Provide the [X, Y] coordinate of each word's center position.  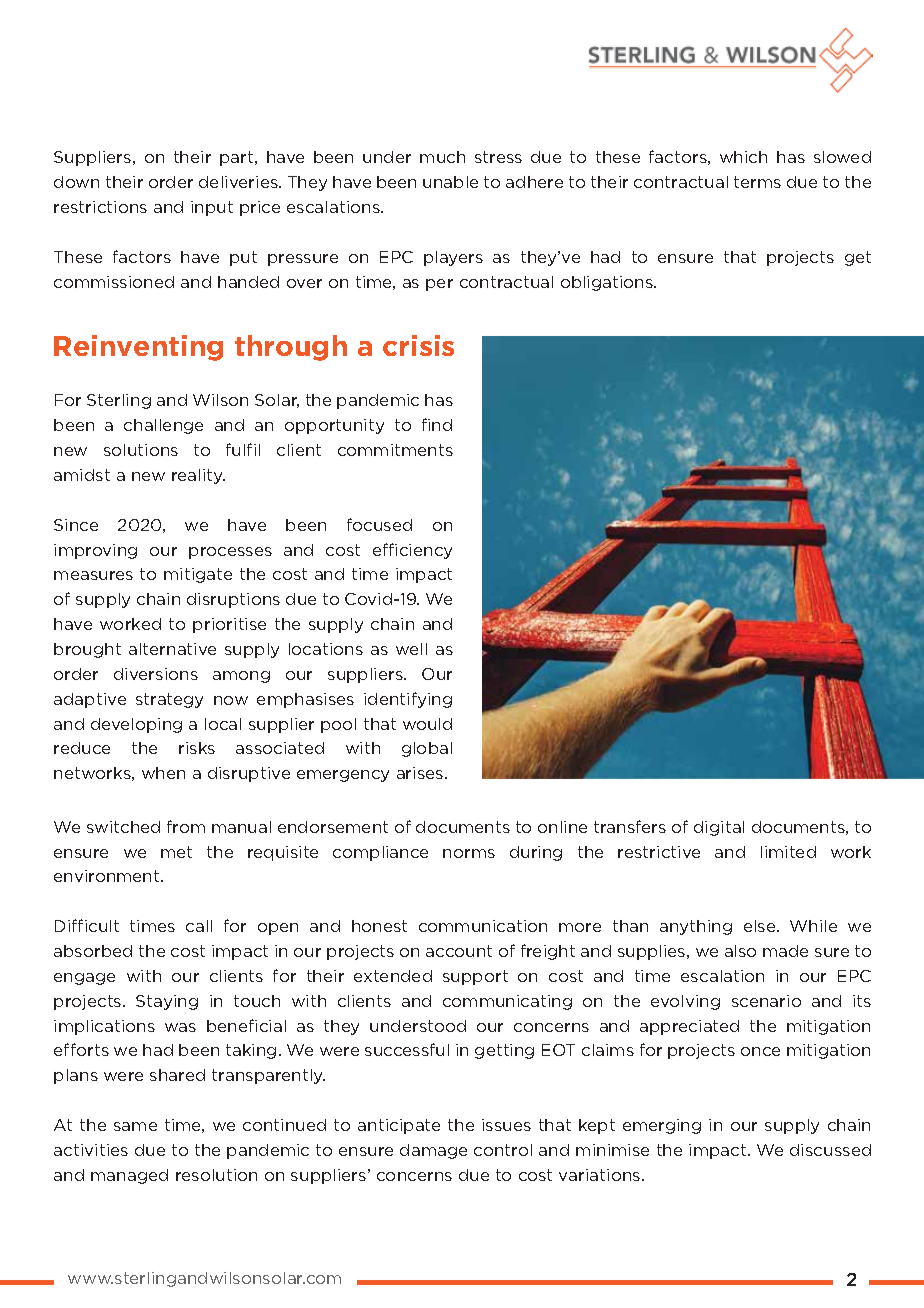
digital [719, 828]
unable [450, 182]
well [411, 649]
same [135, 1126]
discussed [830, 1150]
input [212, 208]
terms [757, 182]
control [503, 1150]
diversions [156, 674]
